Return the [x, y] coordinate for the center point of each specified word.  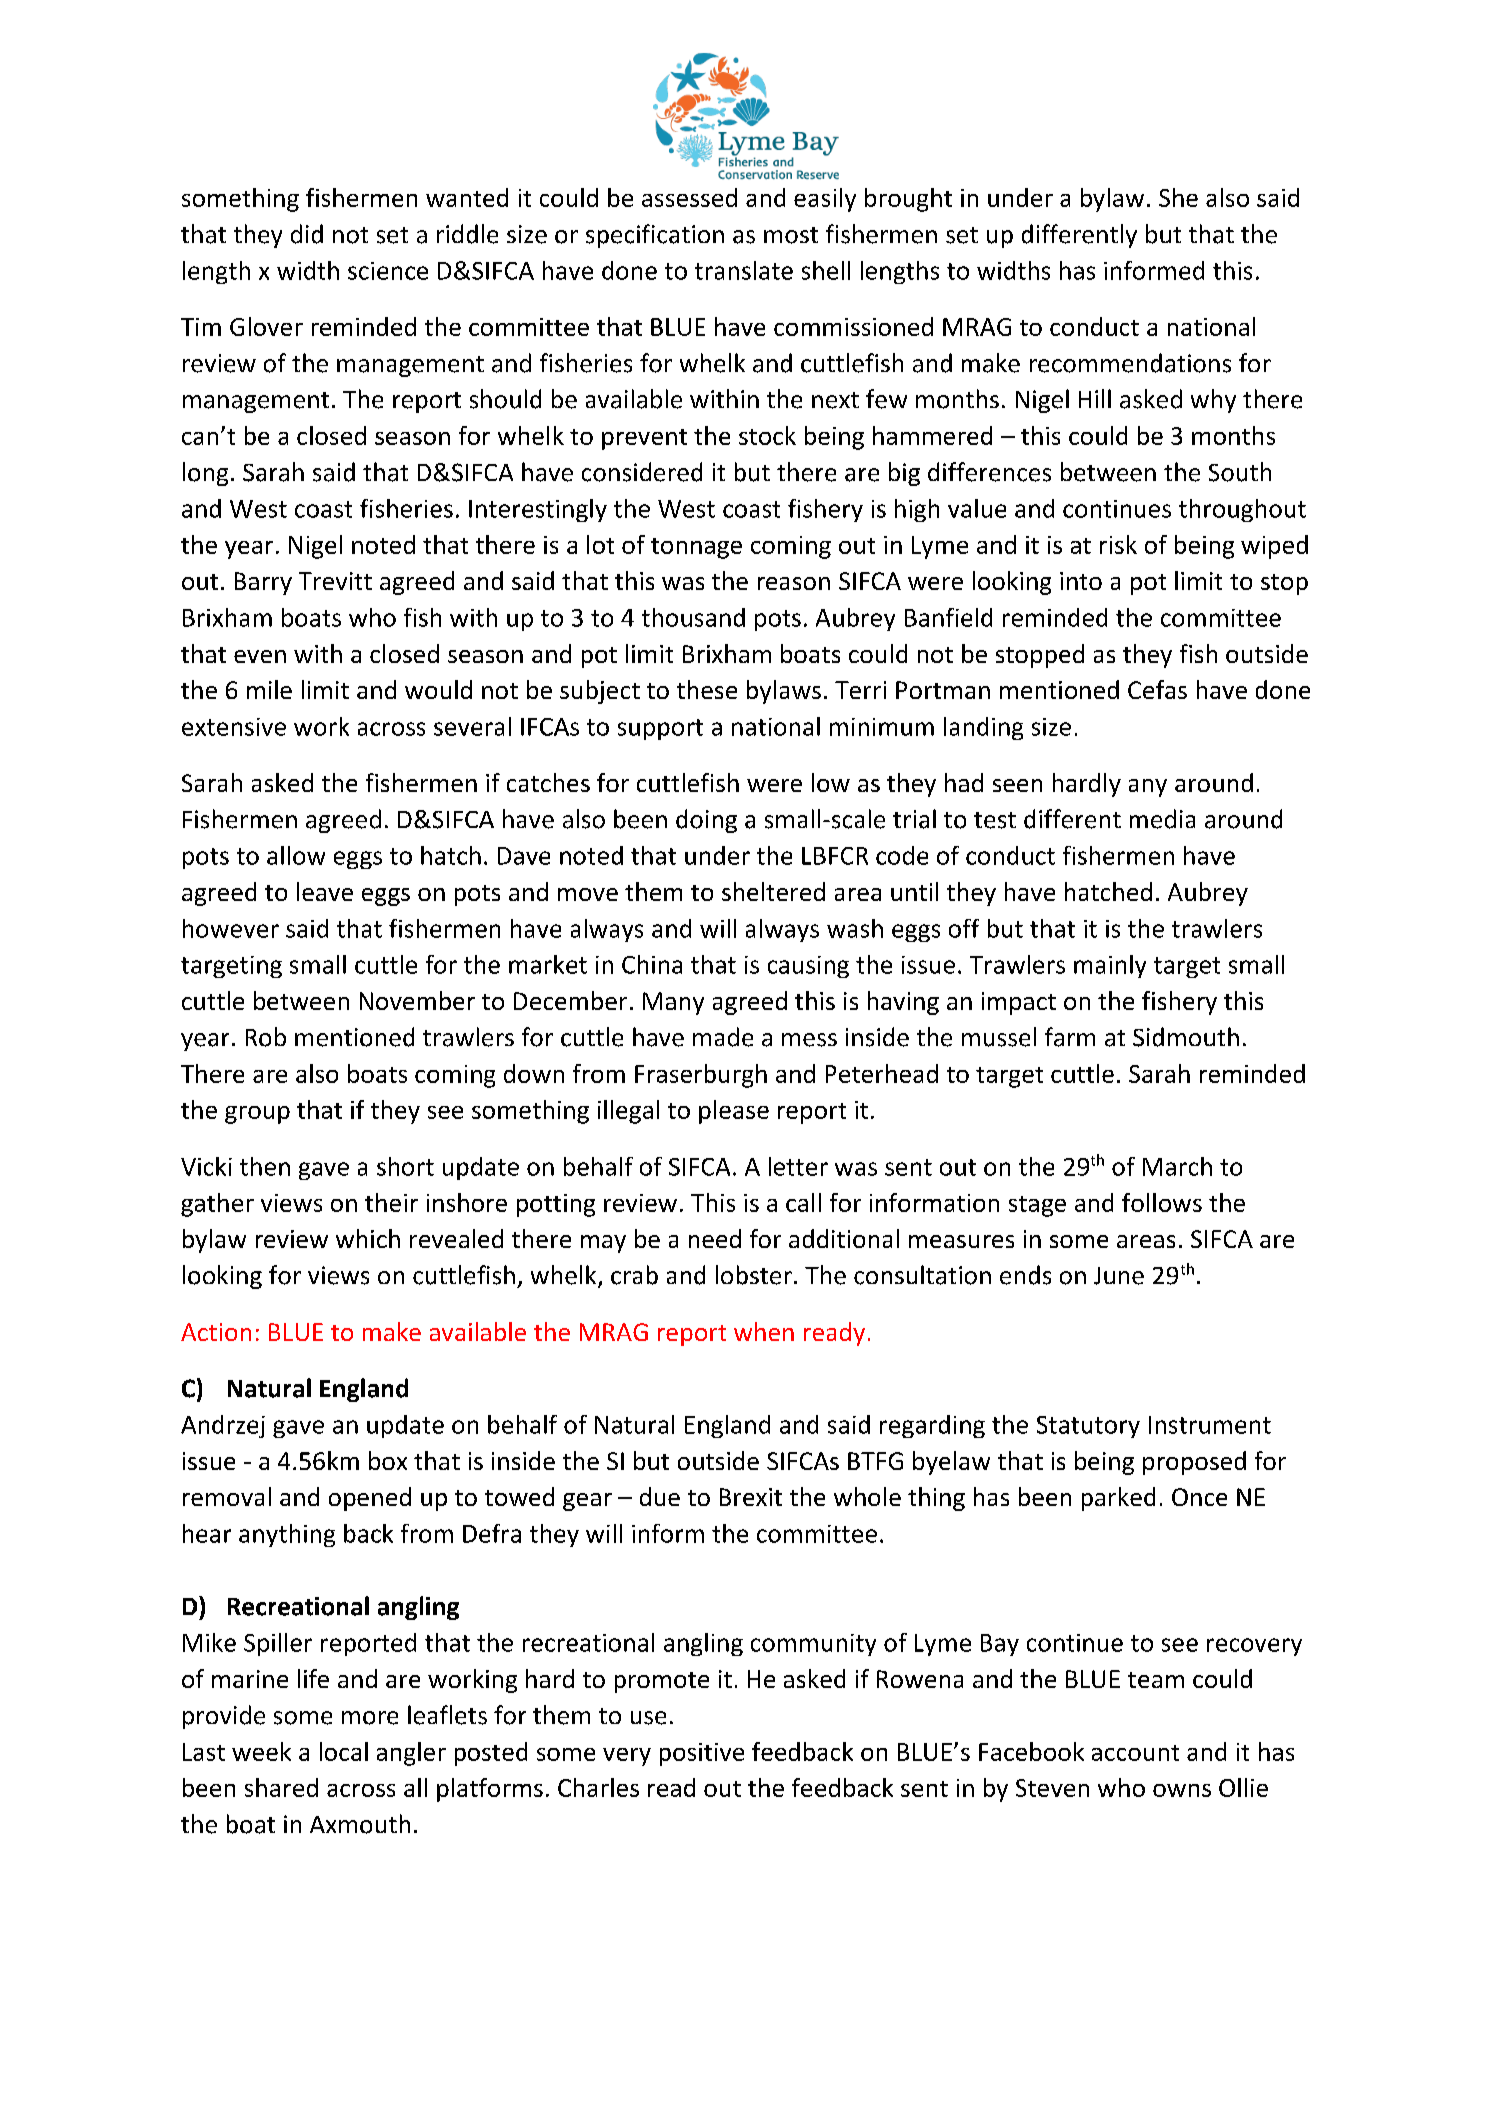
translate [744, 270]
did [307, 234]
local [344, 1751]
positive [702, 1754]
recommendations [1130, 363]
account [1135, 1753]
